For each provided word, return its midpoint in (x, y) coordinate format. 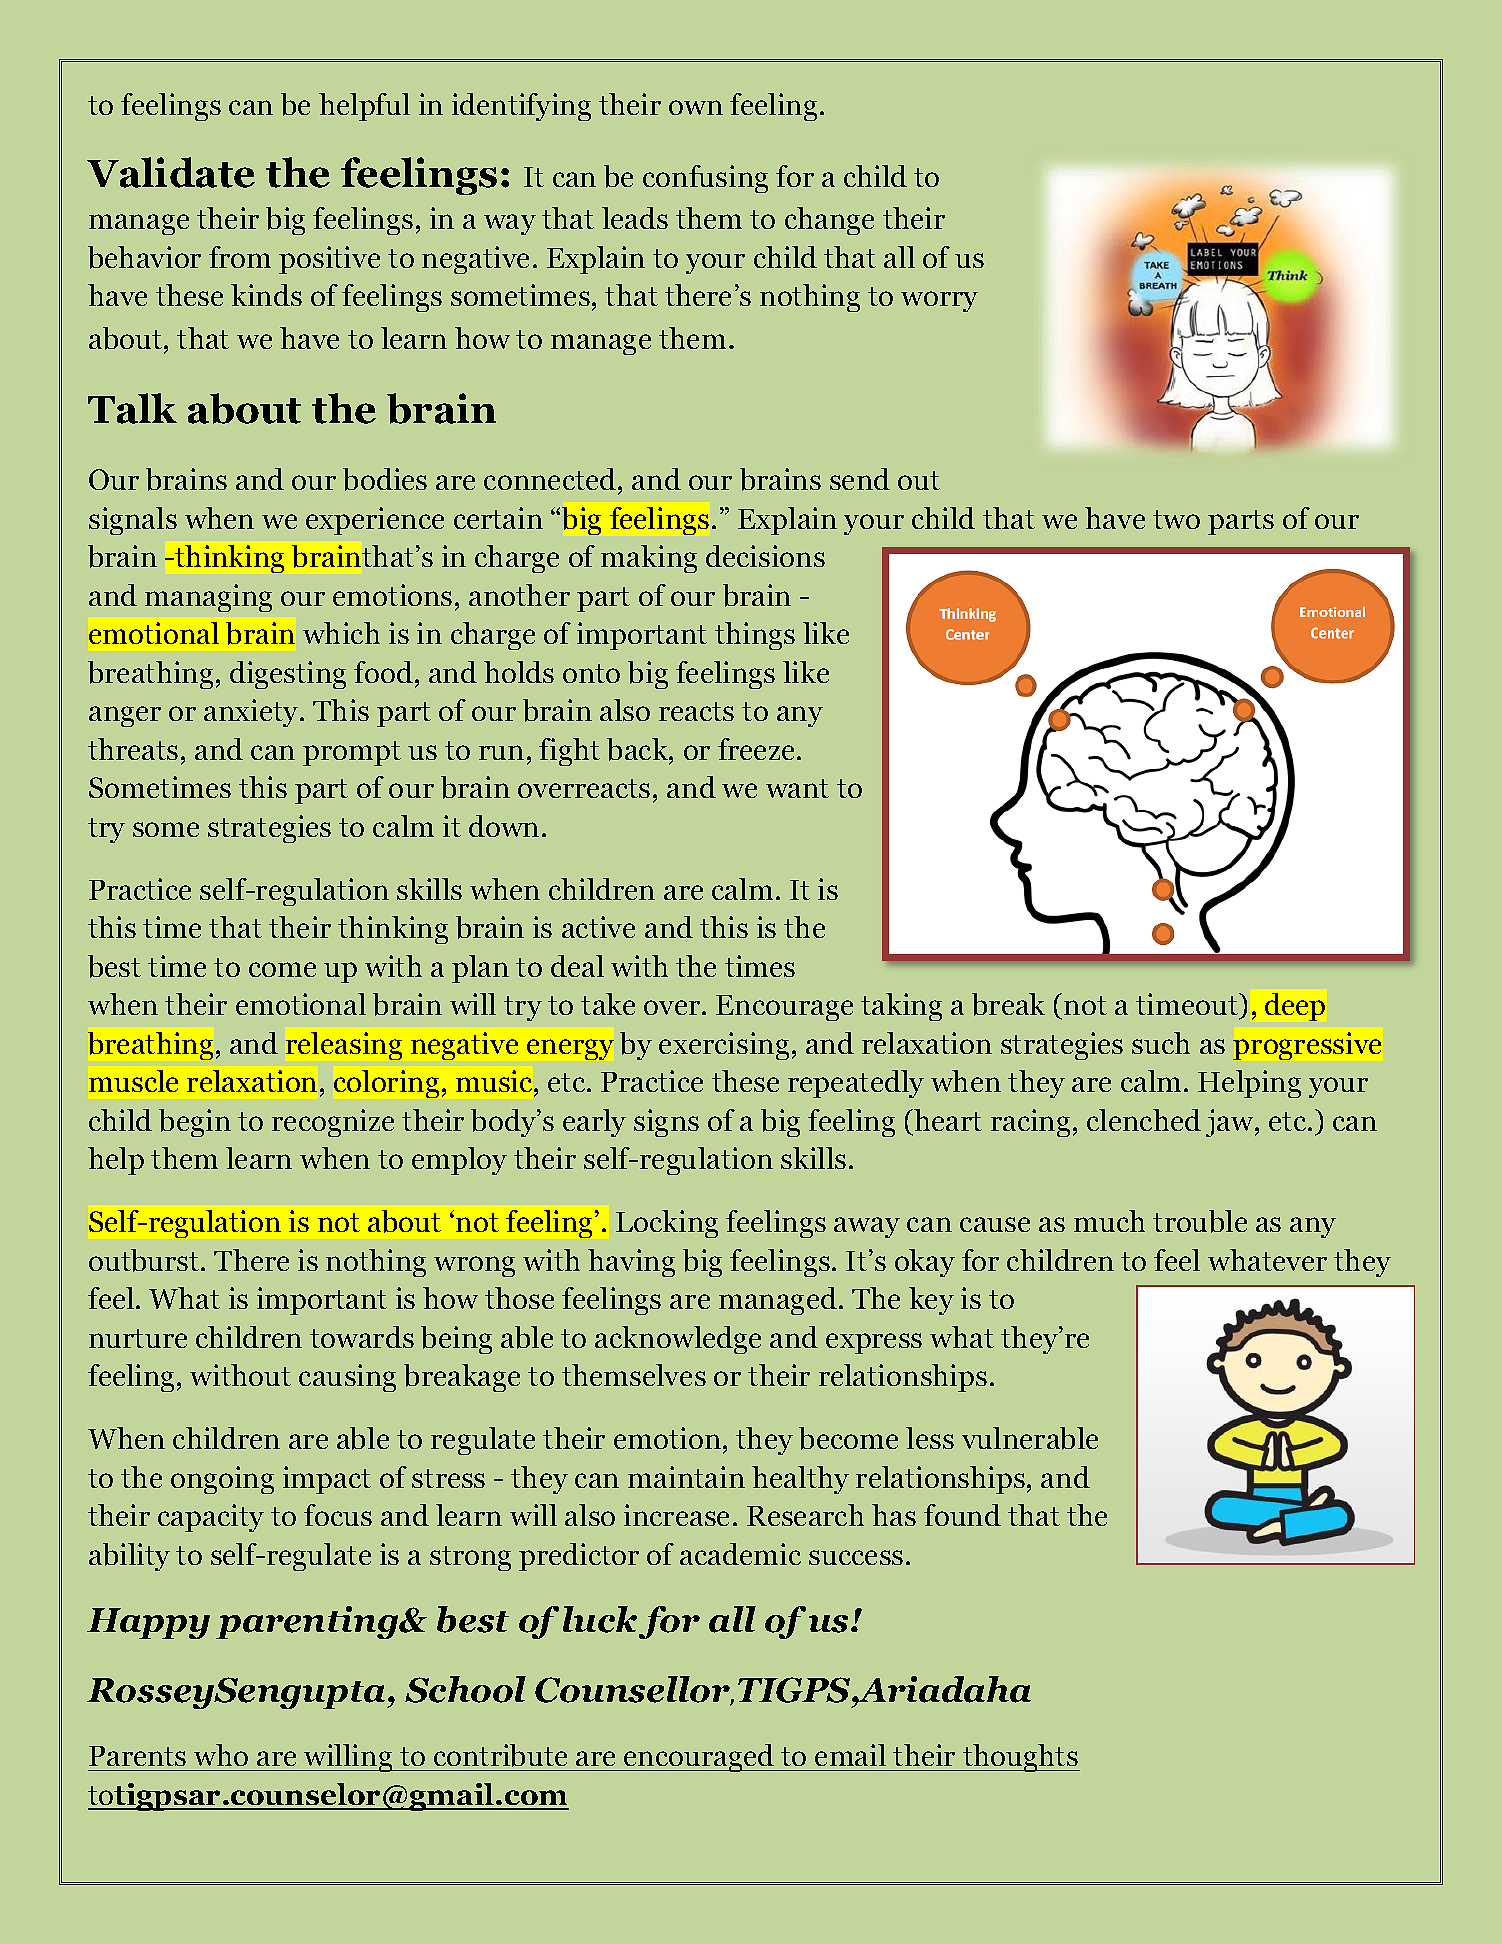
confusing (705, 179)
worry (939, 301)
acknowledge (678, 1340)
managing (208, 598)
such (1161, 1043)
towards (362, 1337)
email (850, 1755)
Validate (171, 172)
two (1176, 519)
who (221, 1755)
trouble (1200, 1221)
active (598, 927)
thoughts (1020, 1758)
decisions (765, 556)
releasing (344, 1046)
